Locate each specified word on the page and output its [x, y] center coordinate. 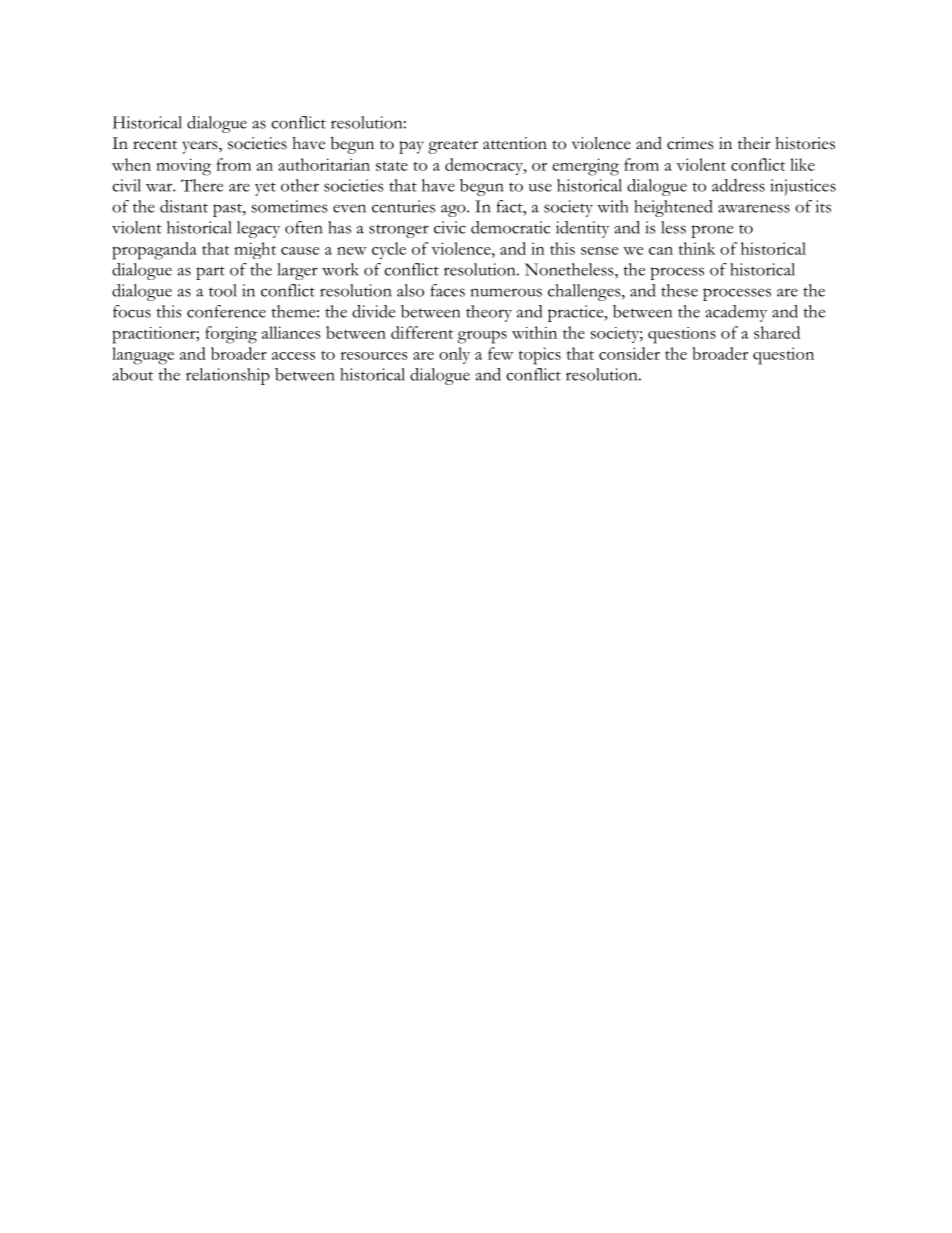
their [754, 143]
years [201, 147]
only [454, 355]
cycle [389, 250]
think [697, 248]
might [255, 250]
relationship [228, 376]
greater [453, 147]
